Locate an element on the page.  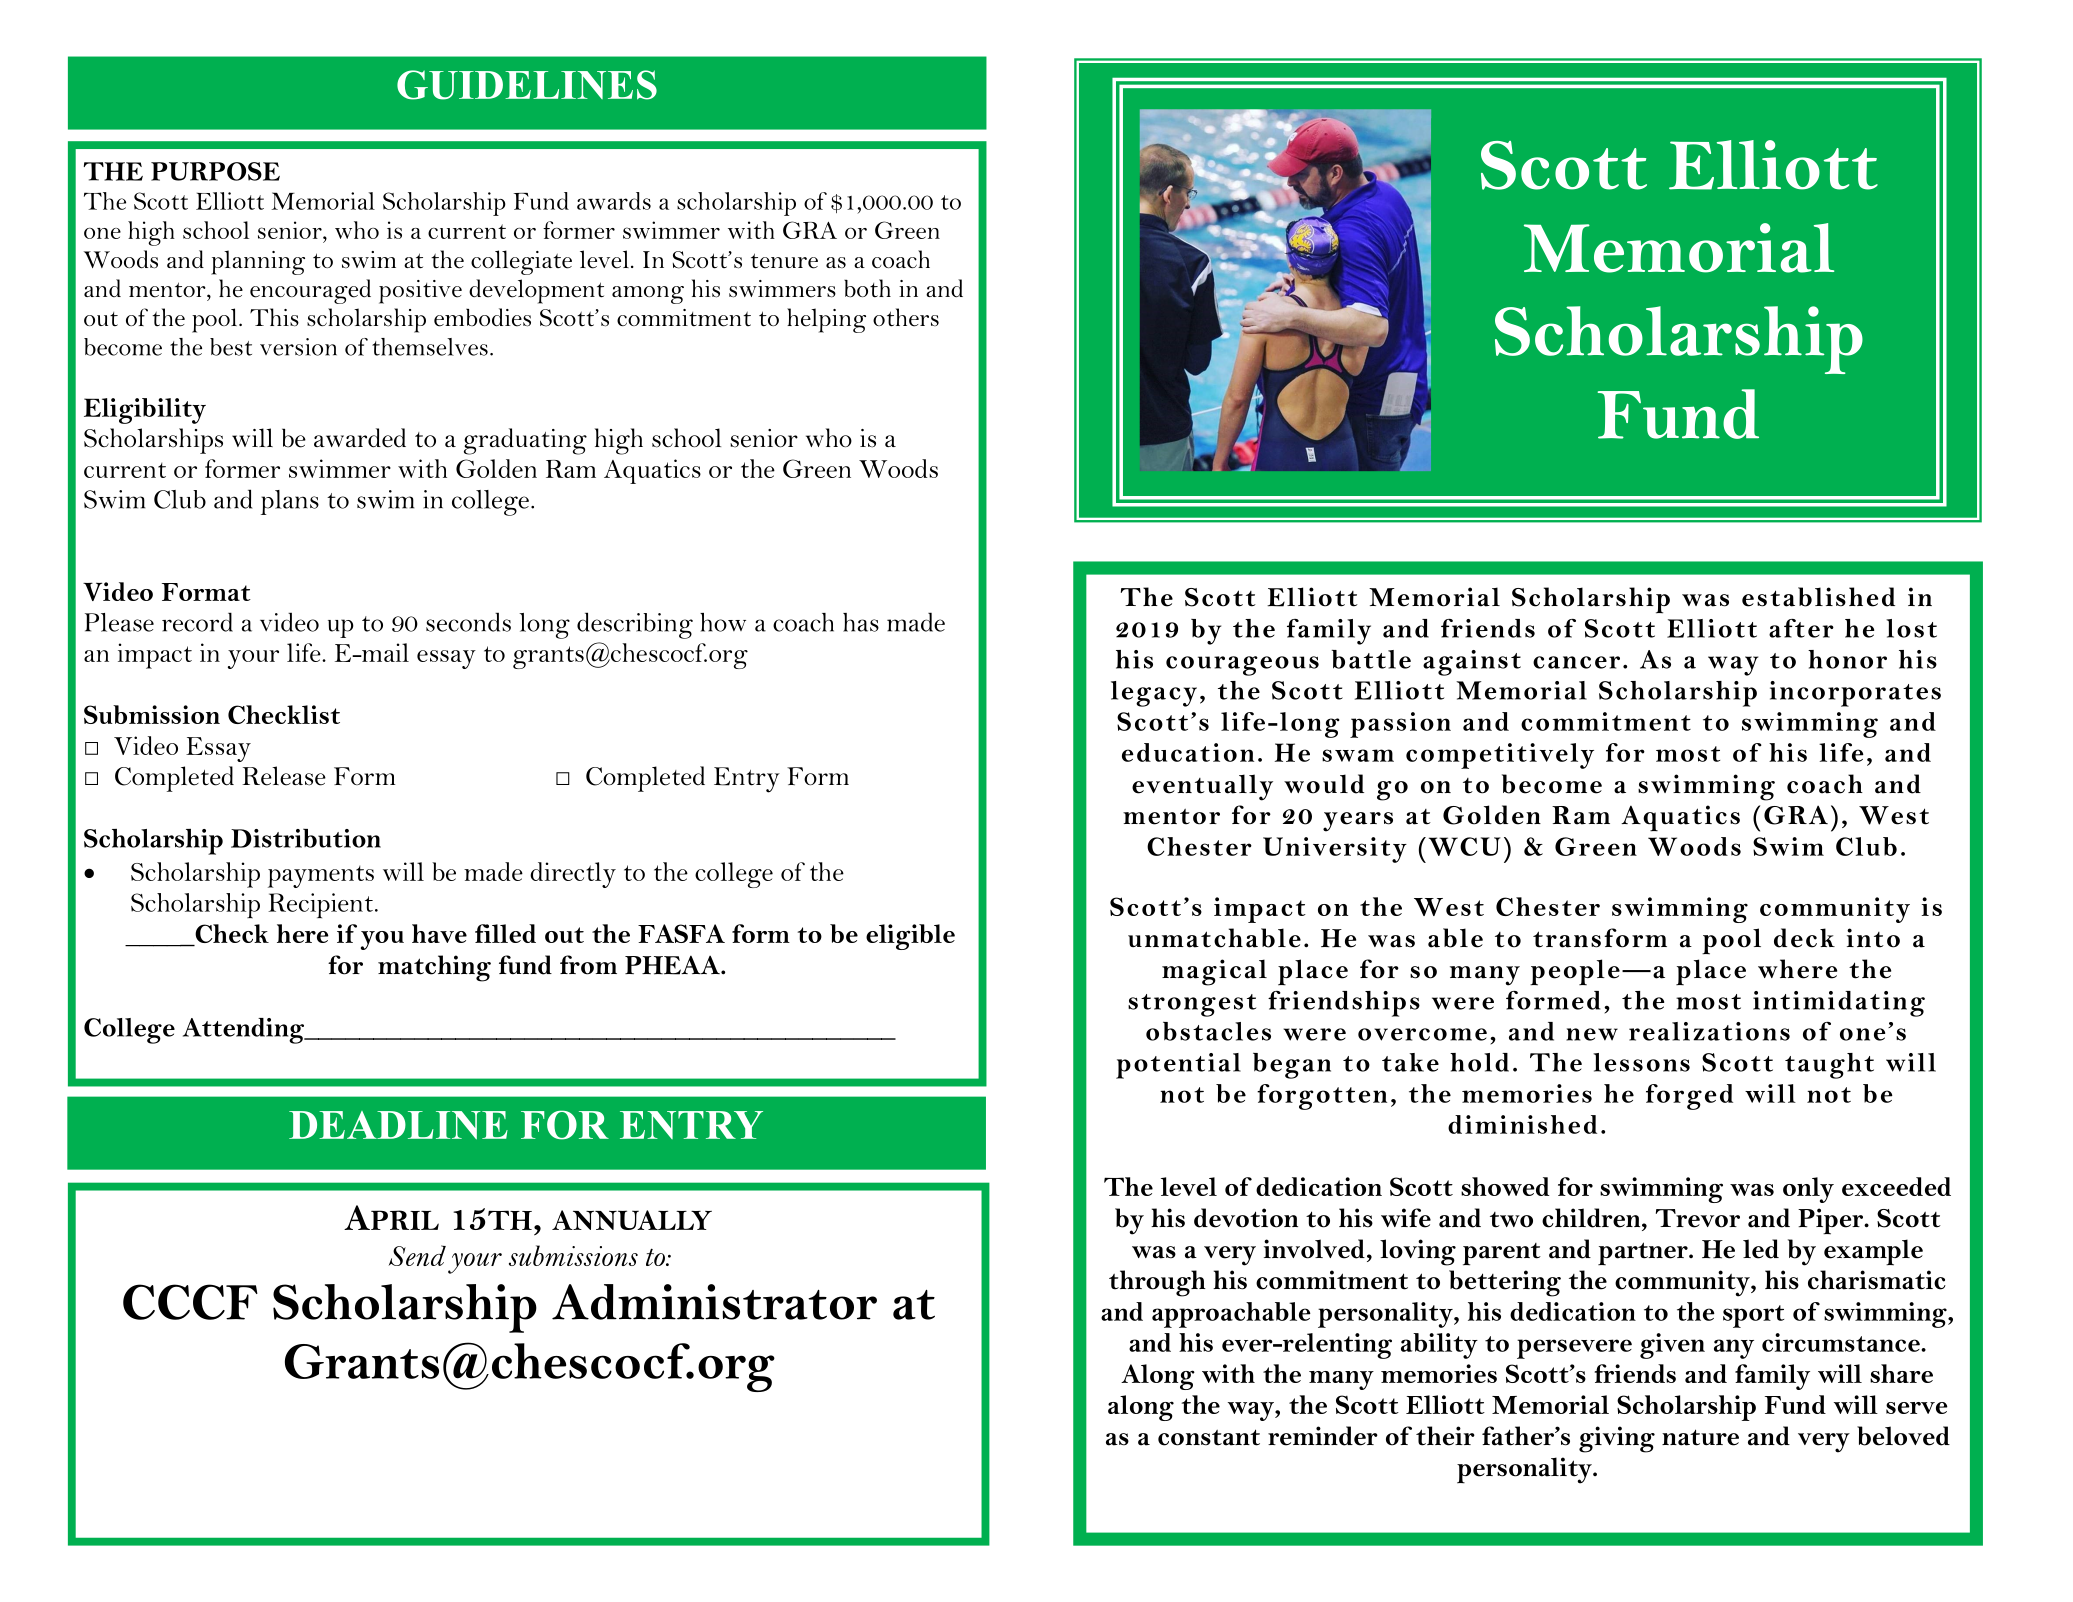
constant is located at coordinates (1209, 1437).
